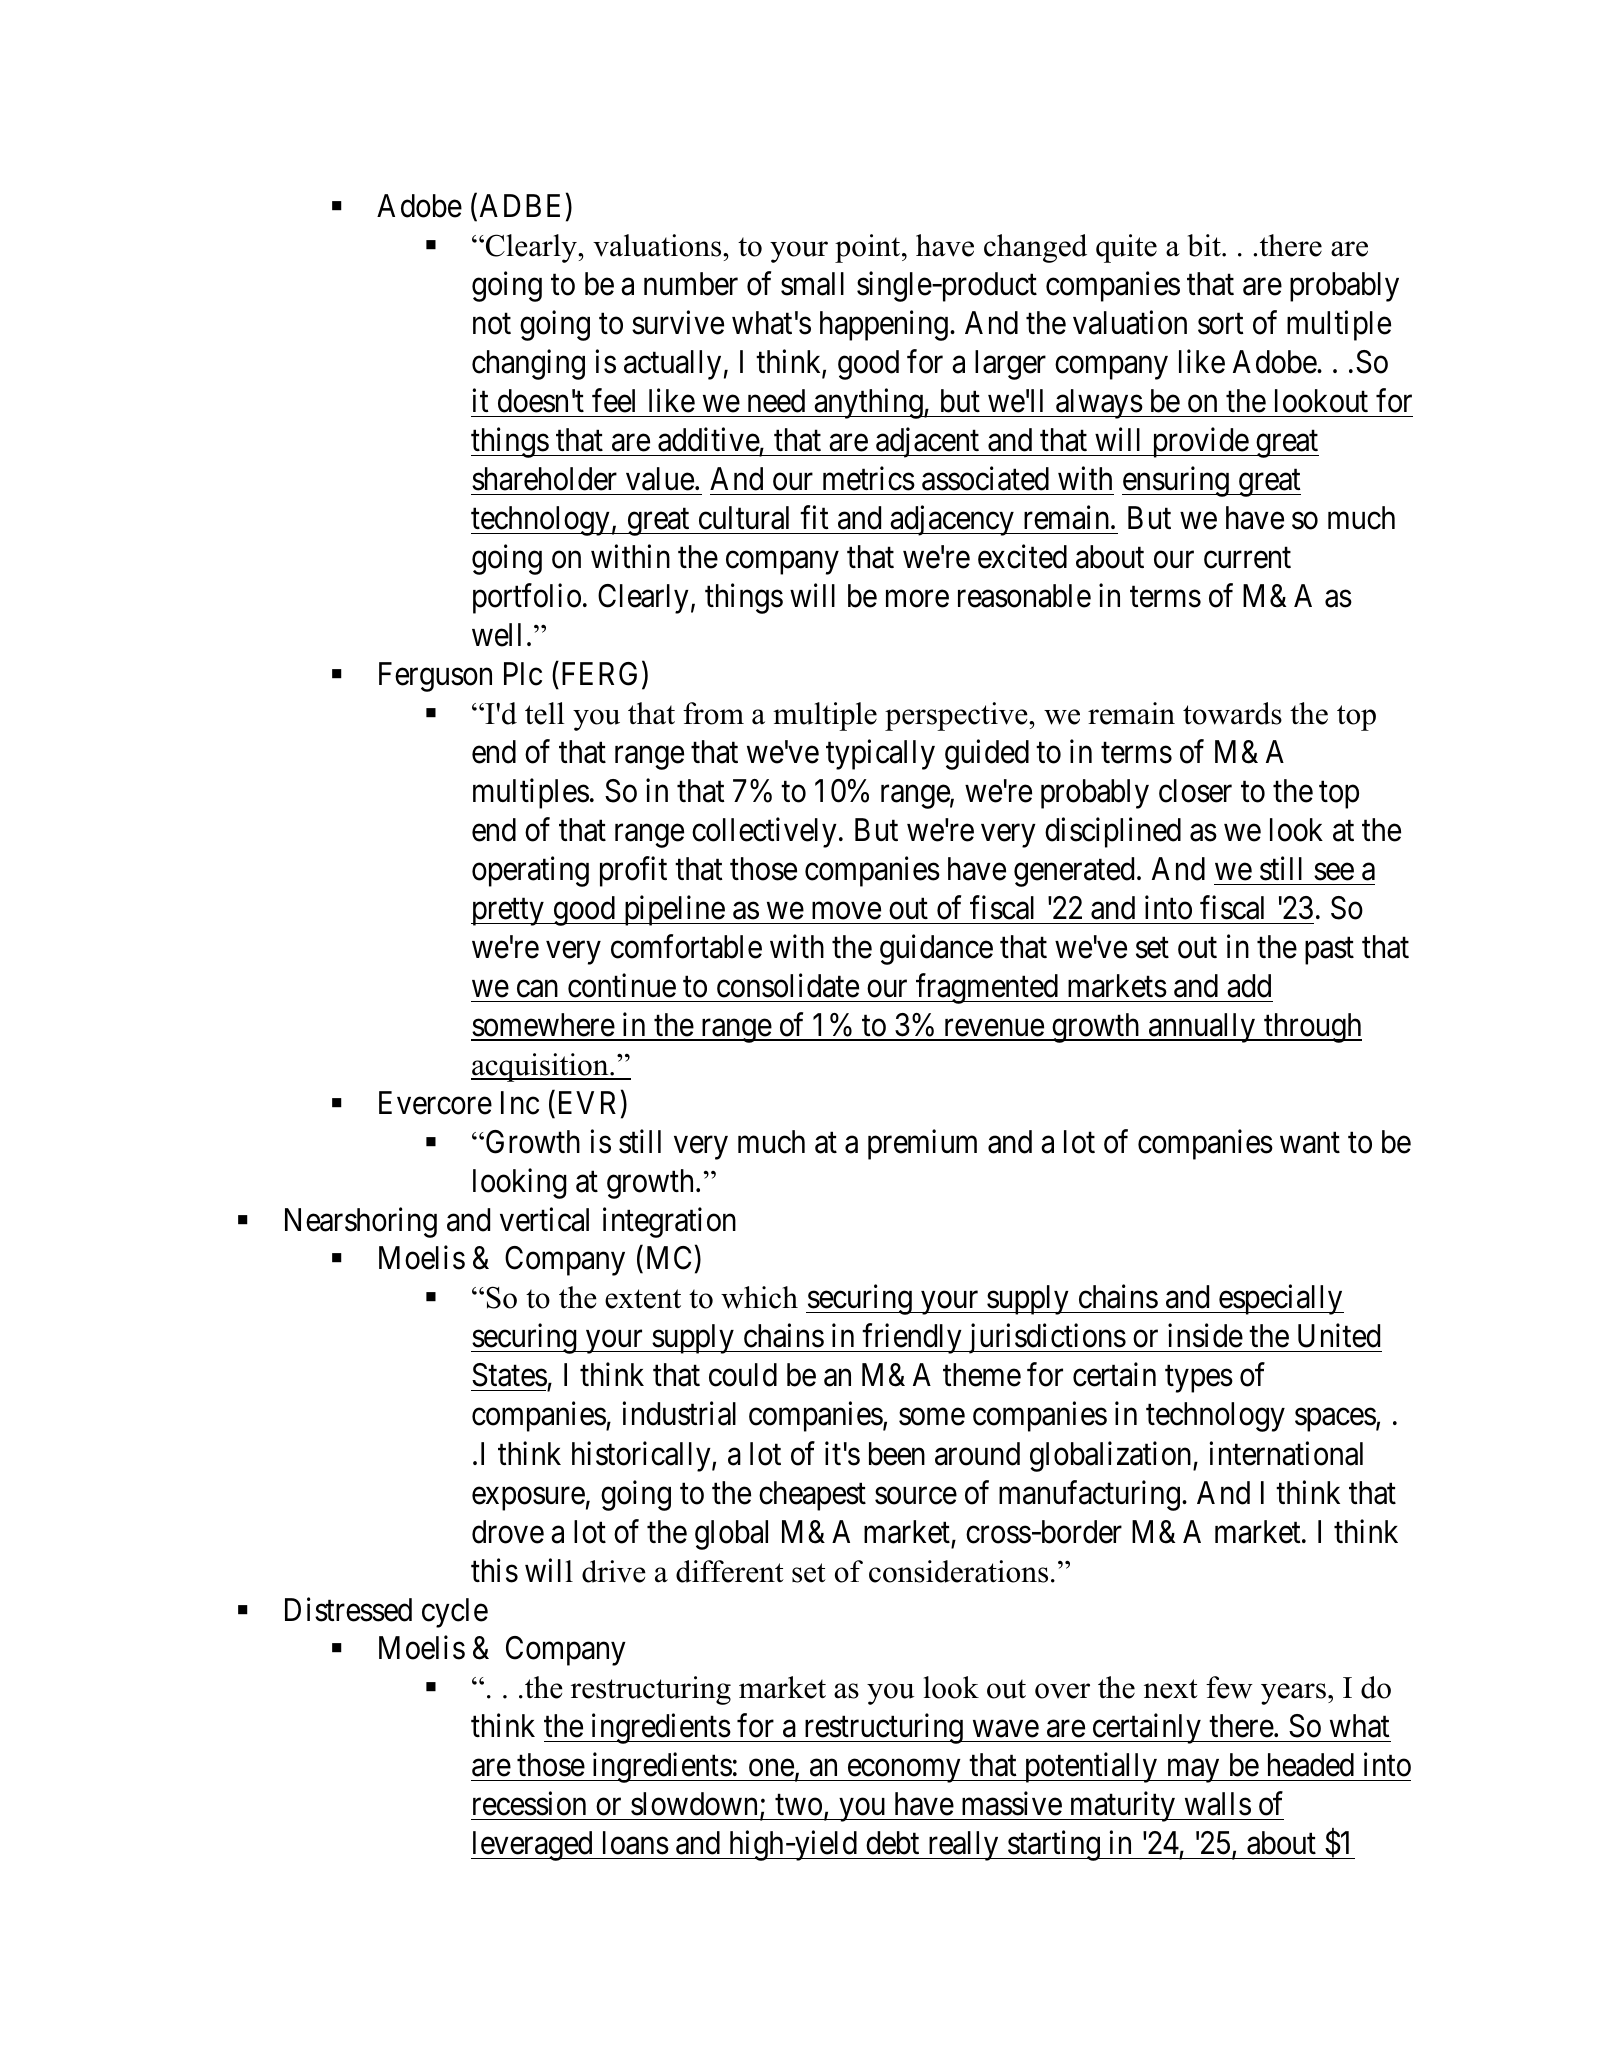  What do you see at coordinates (492, 324) in the screenshot?
I see `not` at bounding box center [492, 324].
